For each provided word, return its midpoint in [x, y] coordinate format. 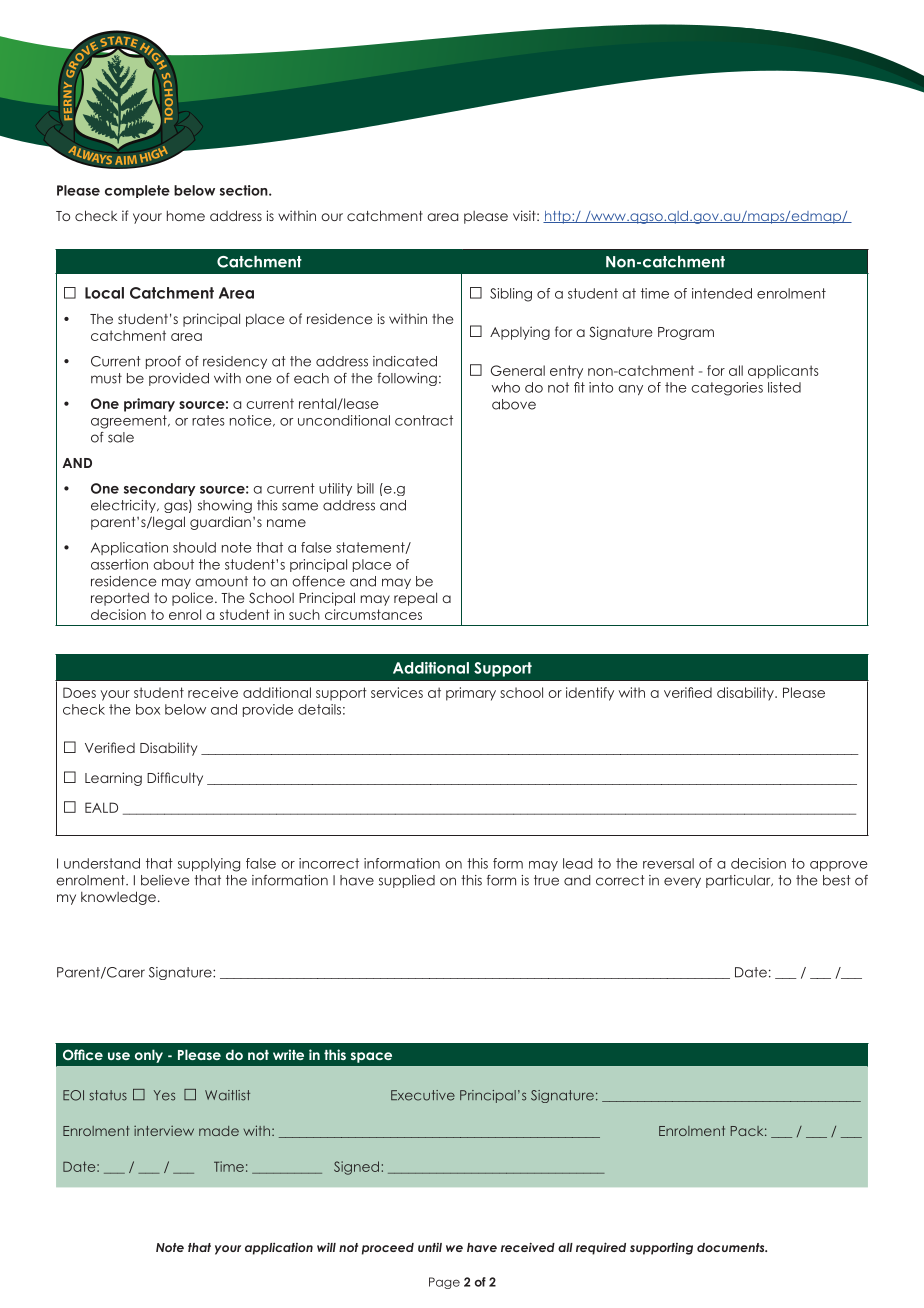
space [371, 1057]
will [326, 1247]
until [430, 1247]
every [682, 882]
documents [732, 1247]
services [397, 692]
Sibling [511, 295]
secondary [160, 489]
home [186, 215]
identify [590, 694]
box [148, 709]
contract [424, 420]
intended [722, 293]
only [149, 1056]
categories [727, 389]
